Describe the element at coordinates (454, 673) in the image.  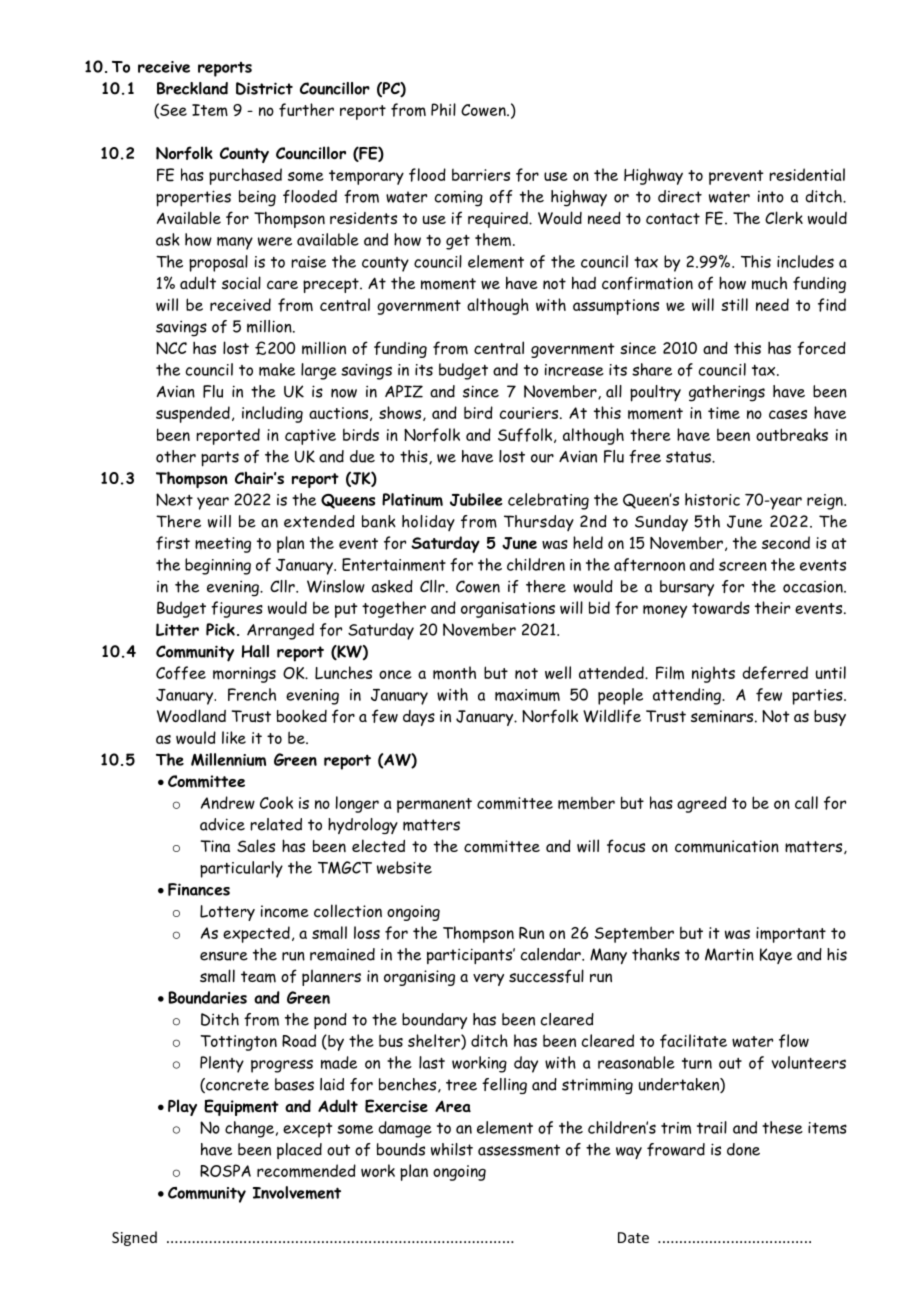
I see `month` at that location.
